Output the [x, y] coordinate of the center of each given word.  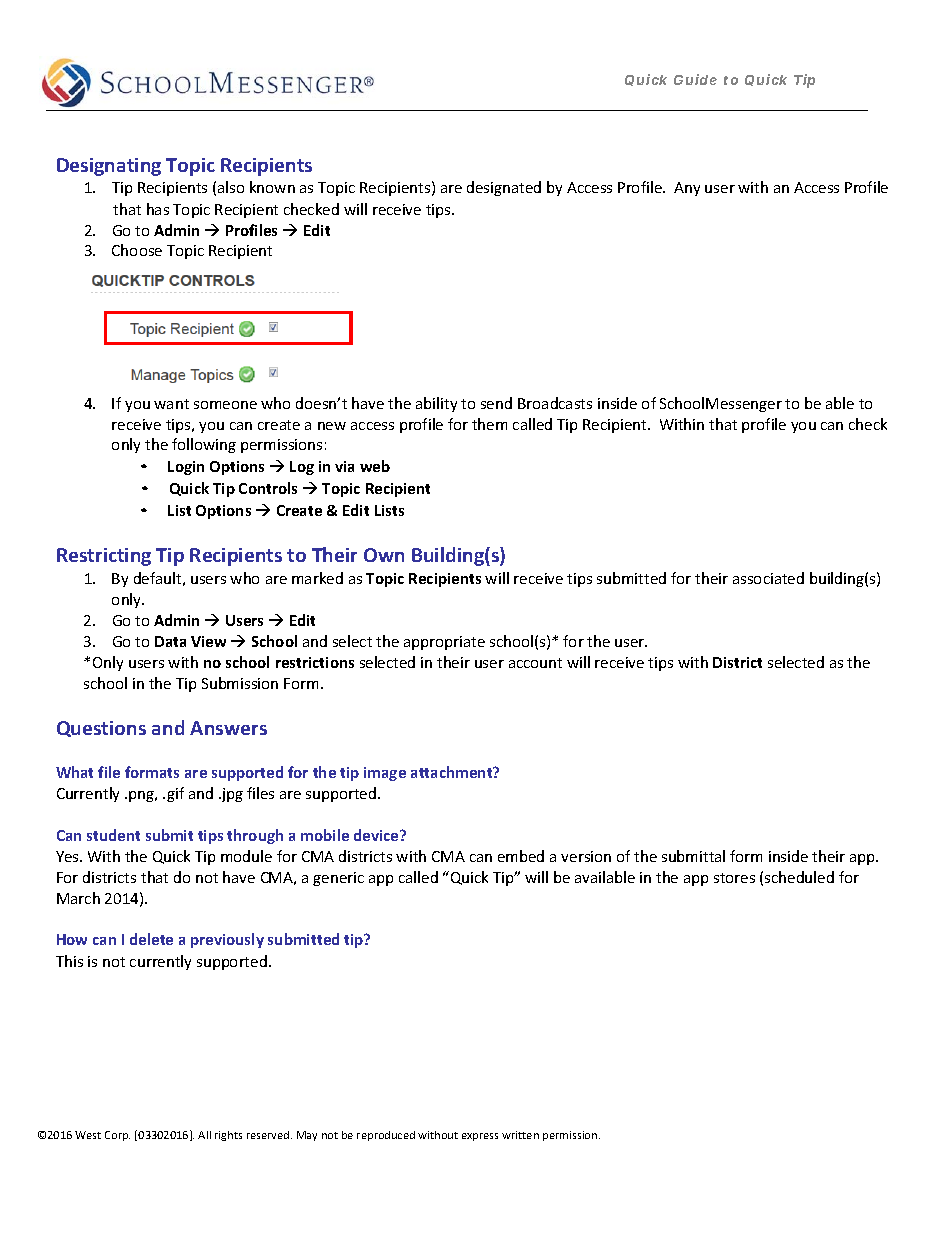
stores [734, 878]
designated [504, 188]
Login [186, 468]
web [375, 466]
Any [687, 189]
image [385, 774]
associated [768, 578]
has [158, 209]
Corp [117, 1136]
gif [175, 794]
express [480, 1137]
